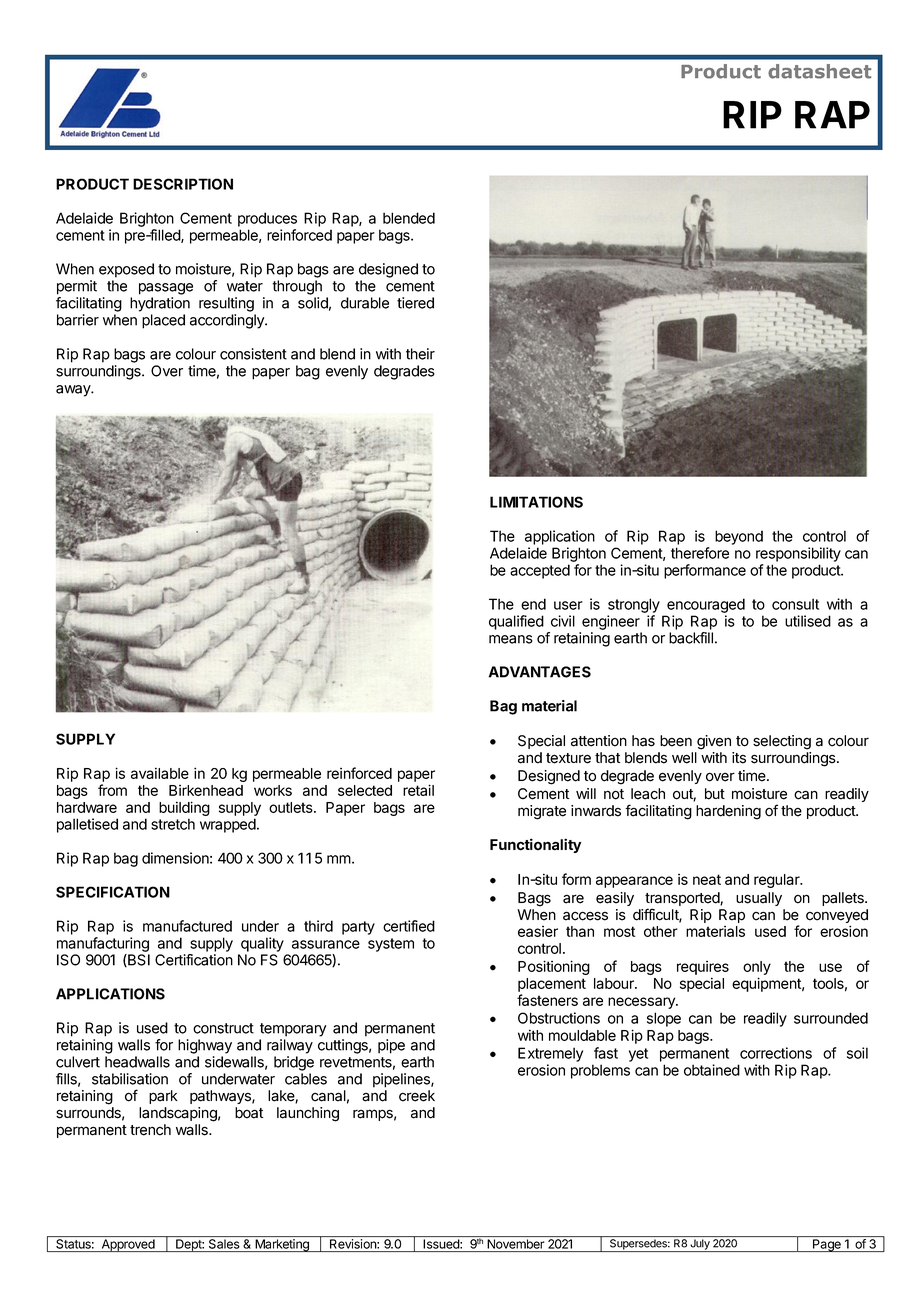 The width and height of the document is (924, 1308). What do you see at coordinates (739, 537) in the document?
I see `beyond` at bounding box center [739, 537].
